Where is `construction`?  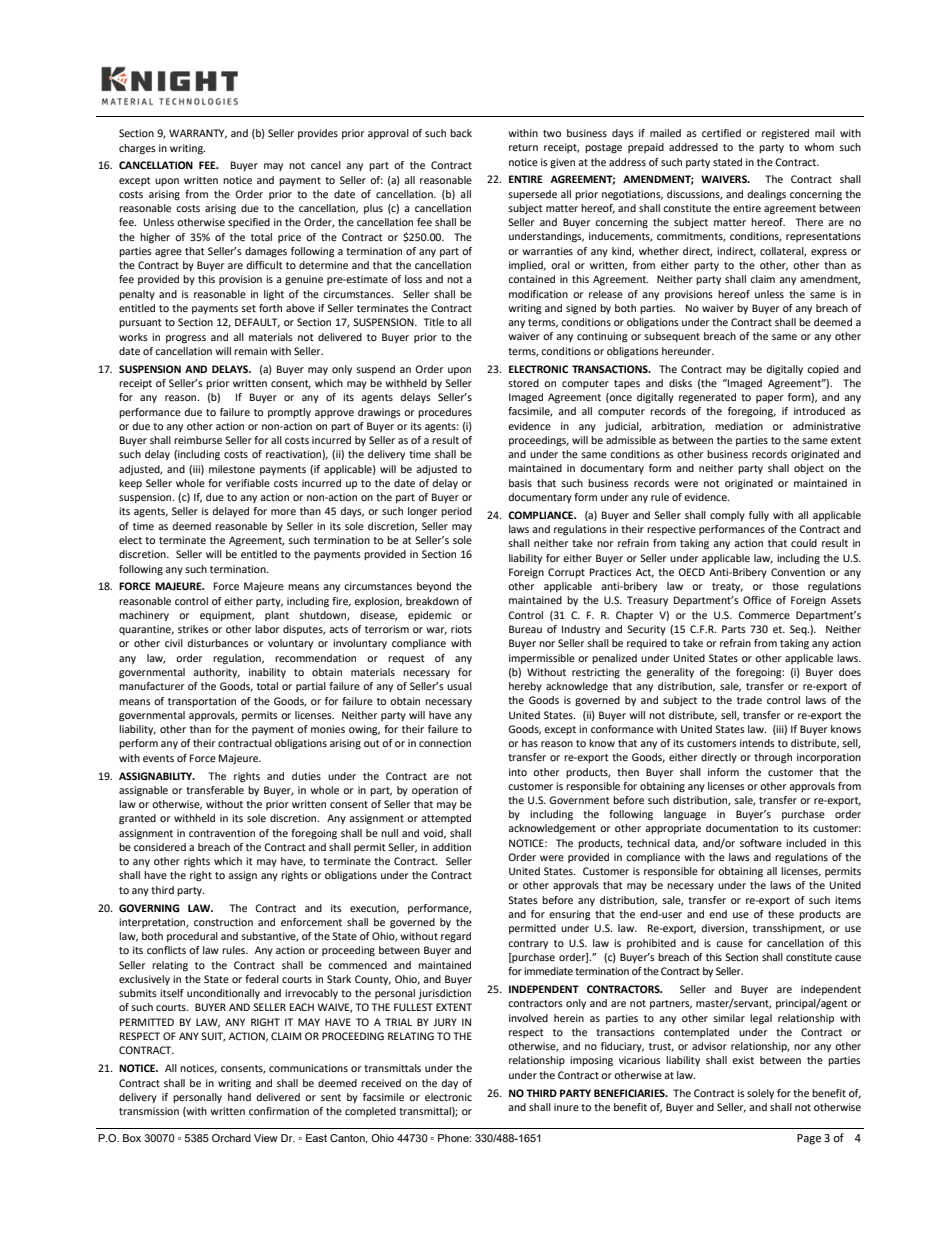 construction is located at coordinates (223, 922).
